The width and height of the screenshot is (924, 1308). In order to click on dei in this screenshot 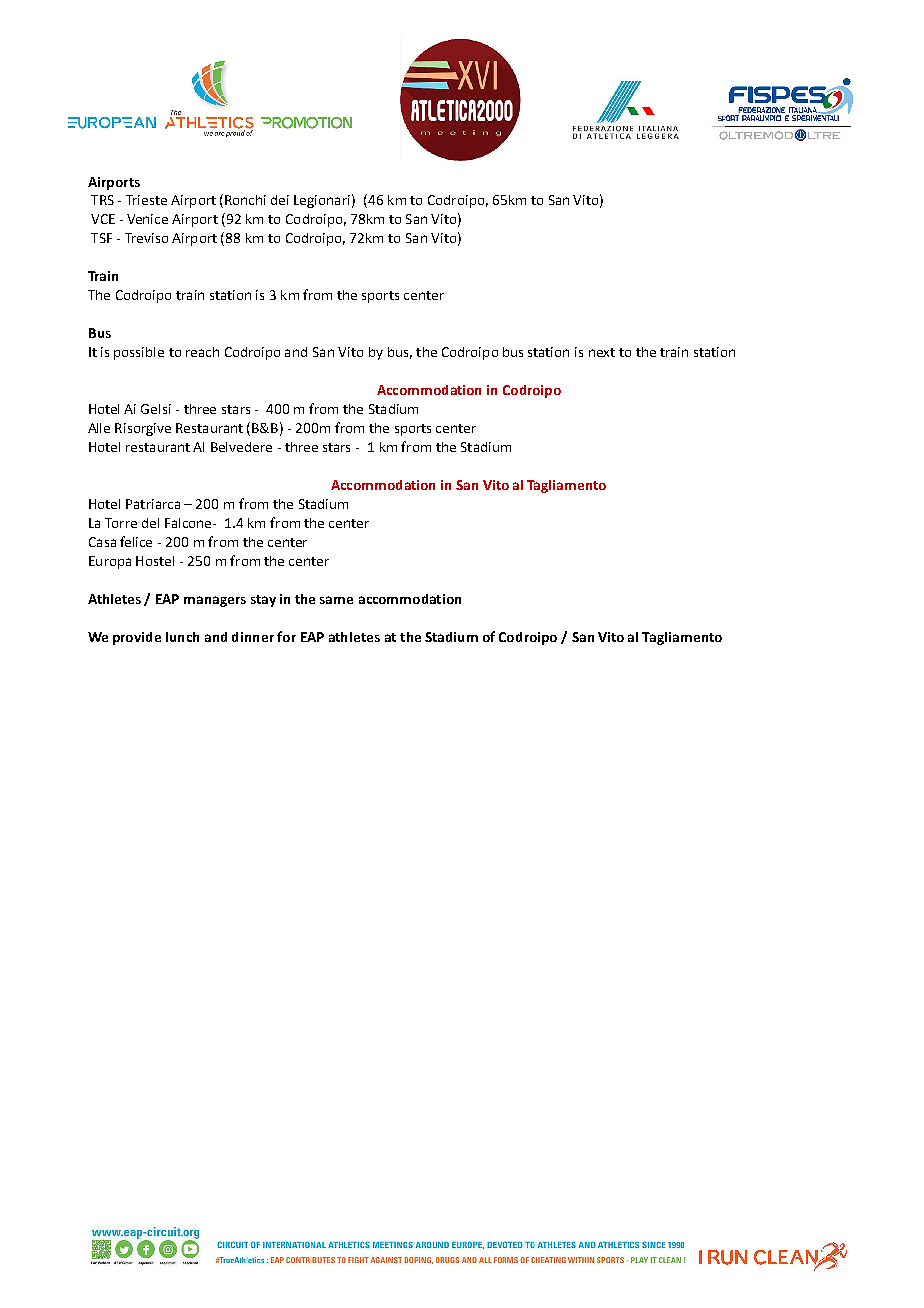, I will do `click(280, 200)`.
